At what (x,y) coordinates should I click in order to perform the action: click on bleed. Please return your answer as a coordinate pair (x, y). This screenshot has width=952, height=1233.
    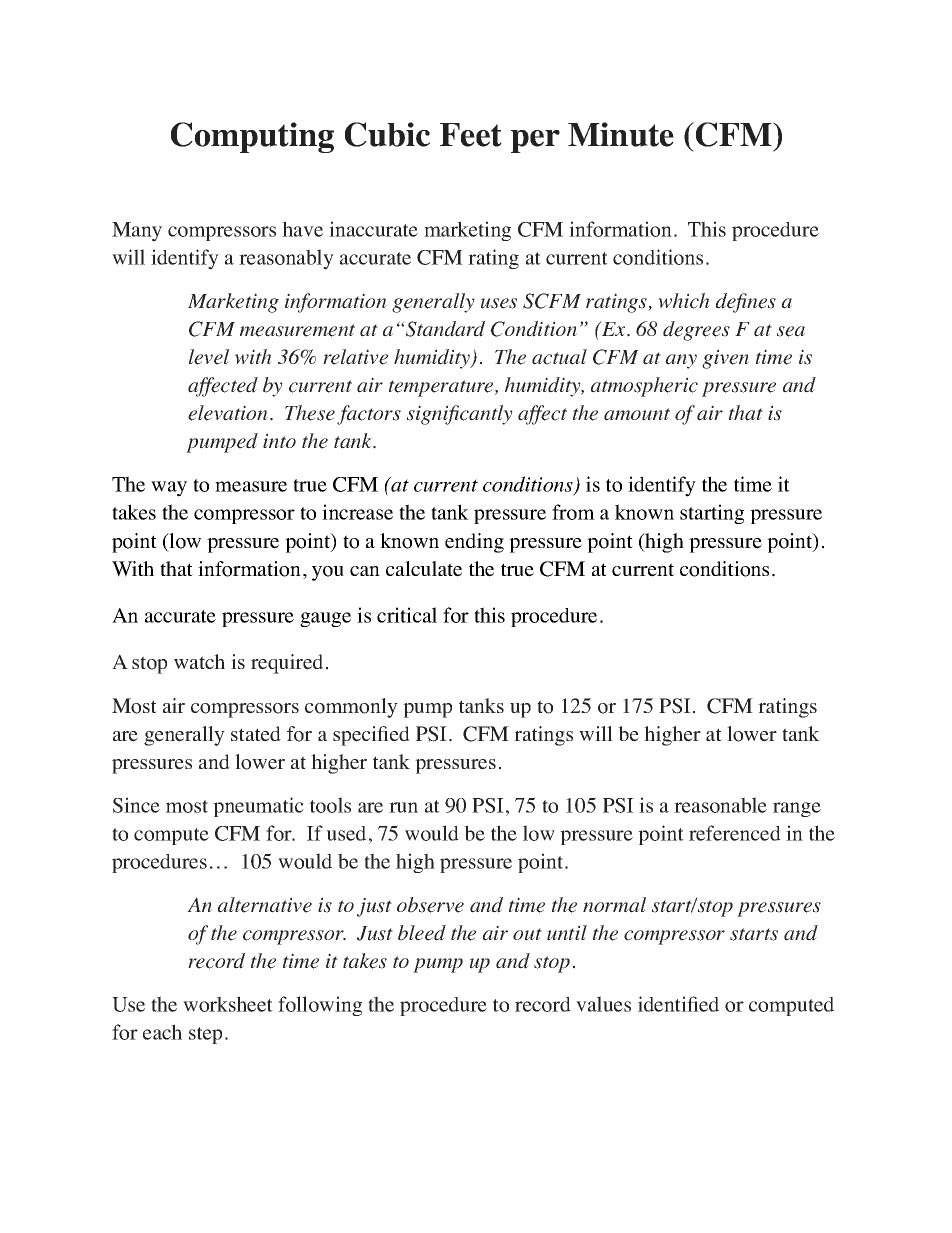
    Looking at the image, I should click on (422, 933).
